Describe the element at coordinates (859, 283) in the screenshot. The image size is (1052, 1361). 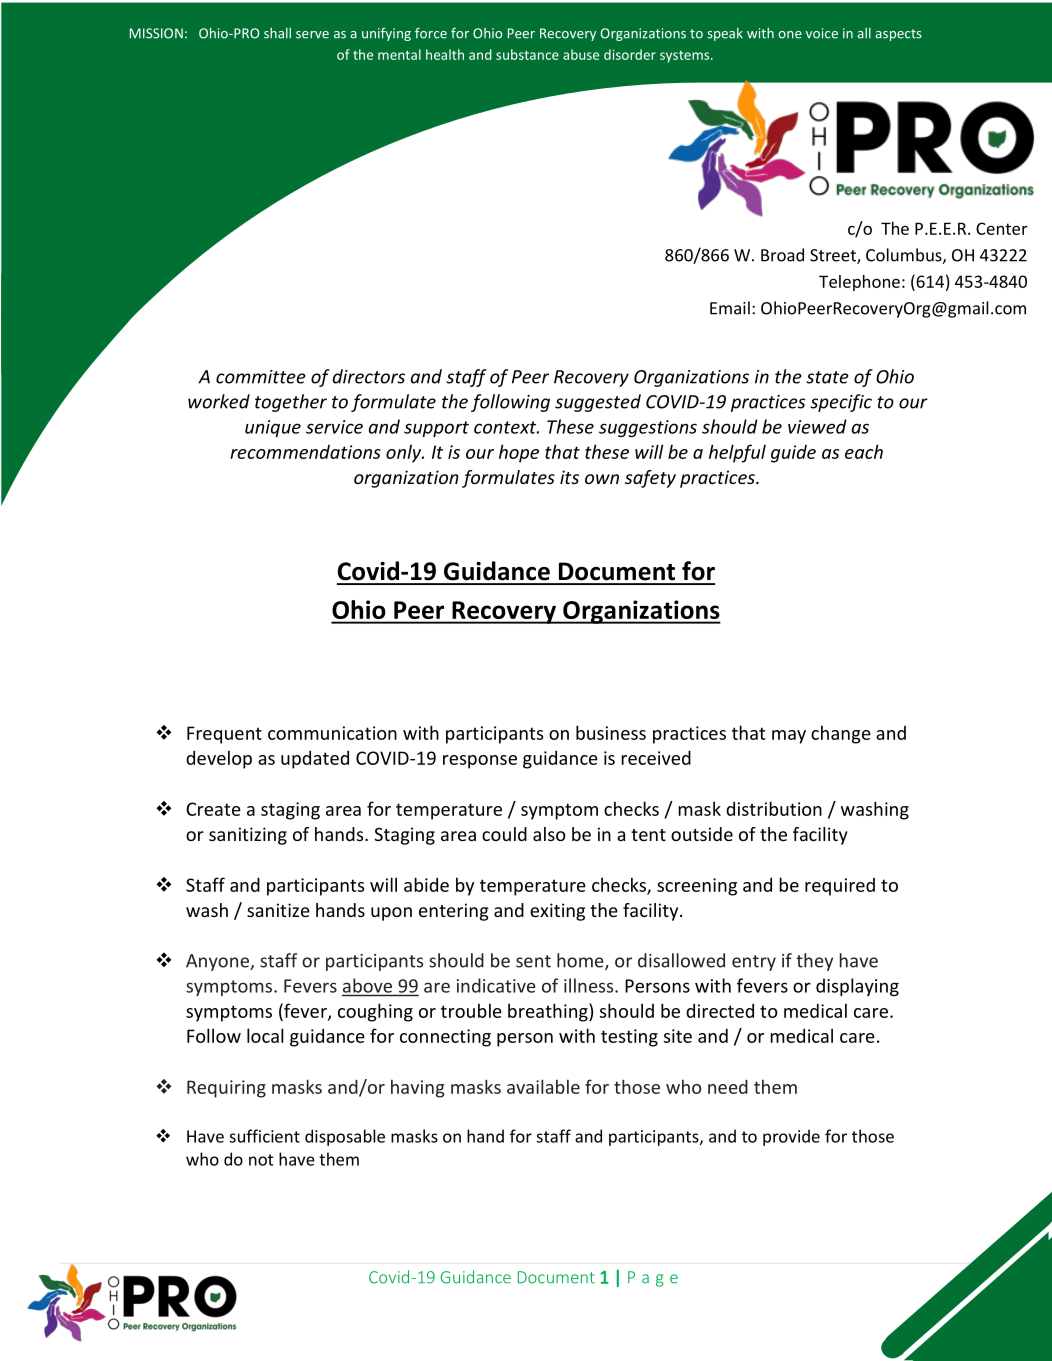
I see `Telephone` at that location.
